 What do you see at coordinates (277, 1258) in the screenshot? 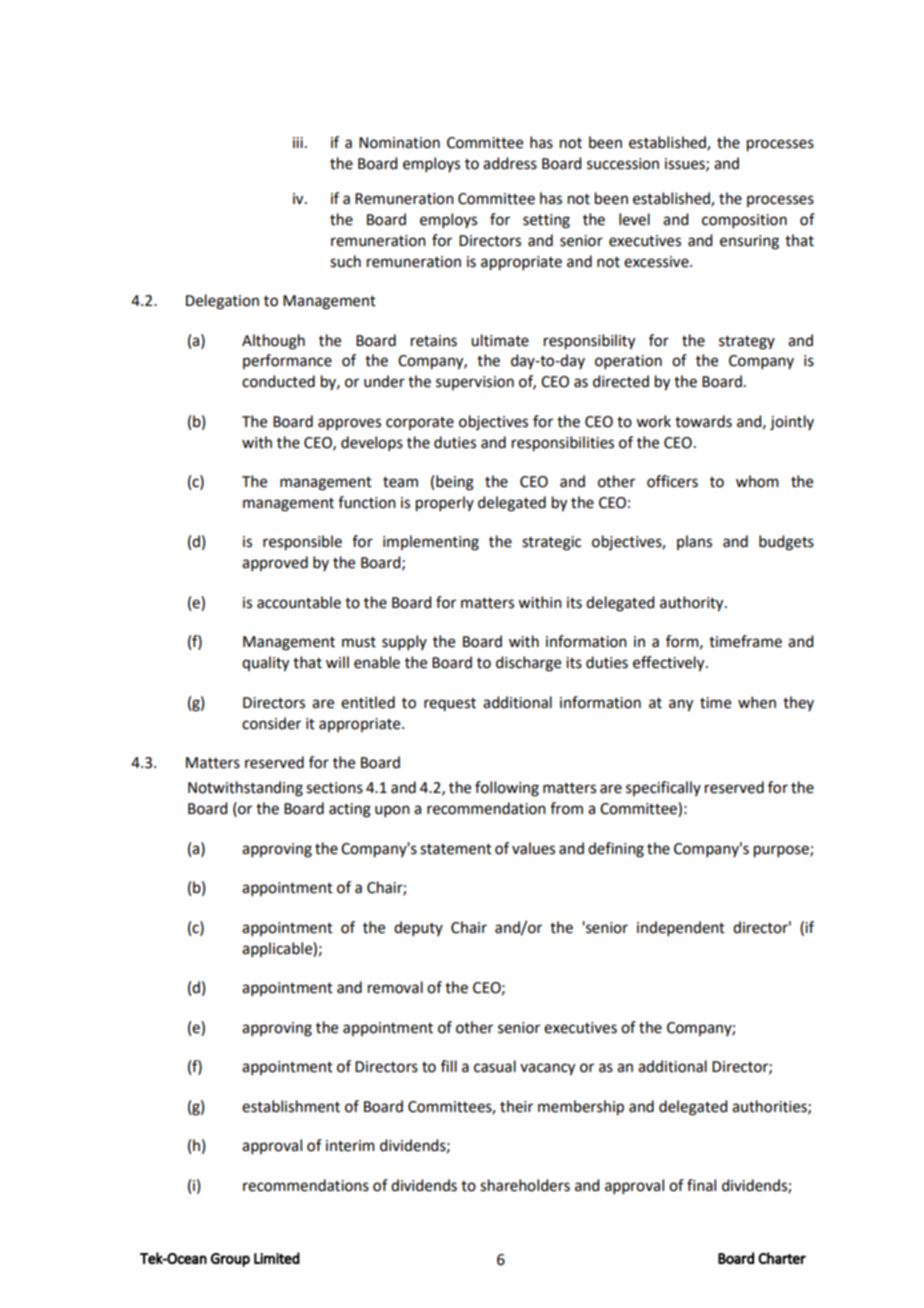
I see `Limited` at bounding box center [277, 1258].
